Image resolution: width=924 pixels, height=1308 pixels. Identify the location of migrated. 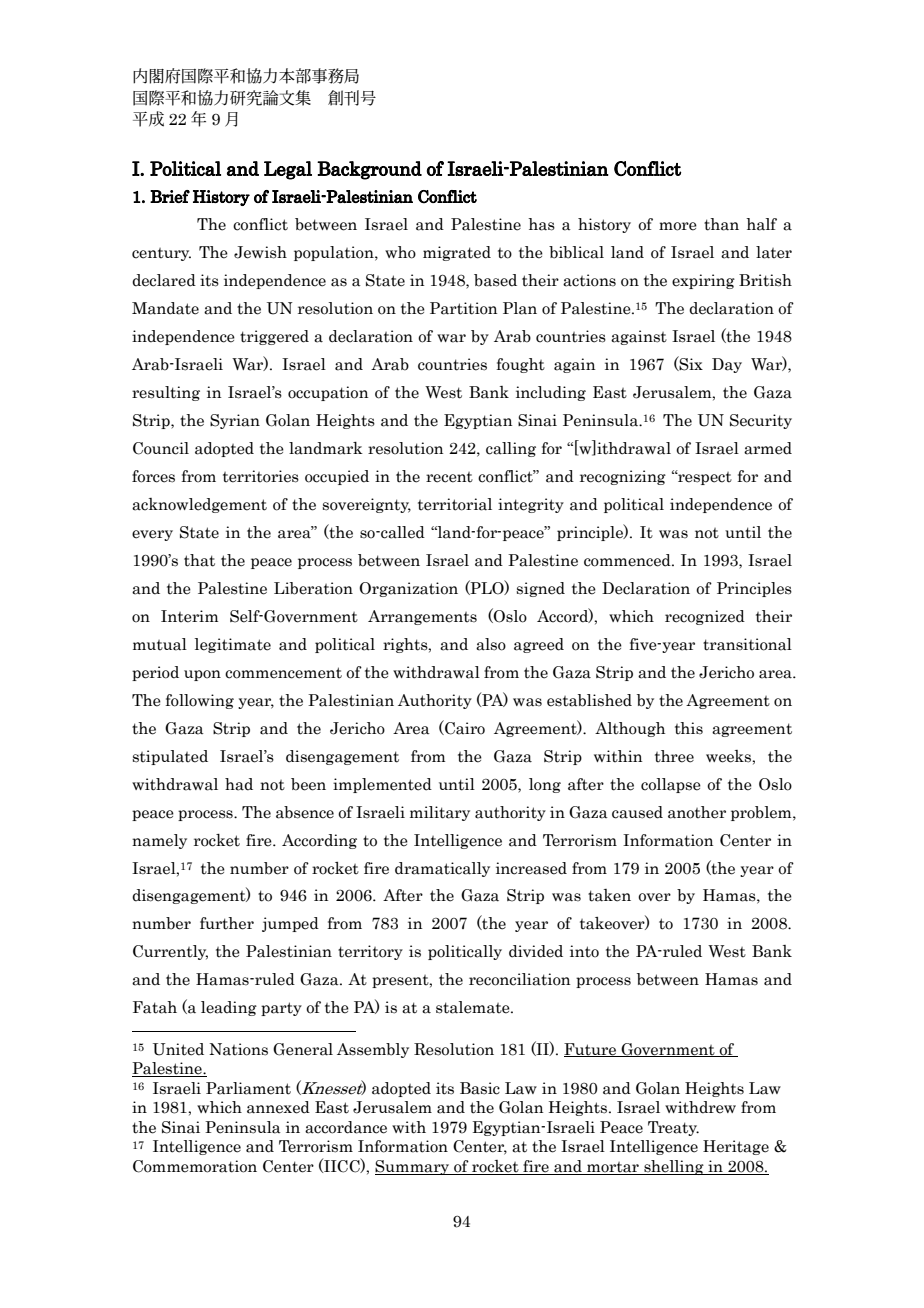
(457, 253).
